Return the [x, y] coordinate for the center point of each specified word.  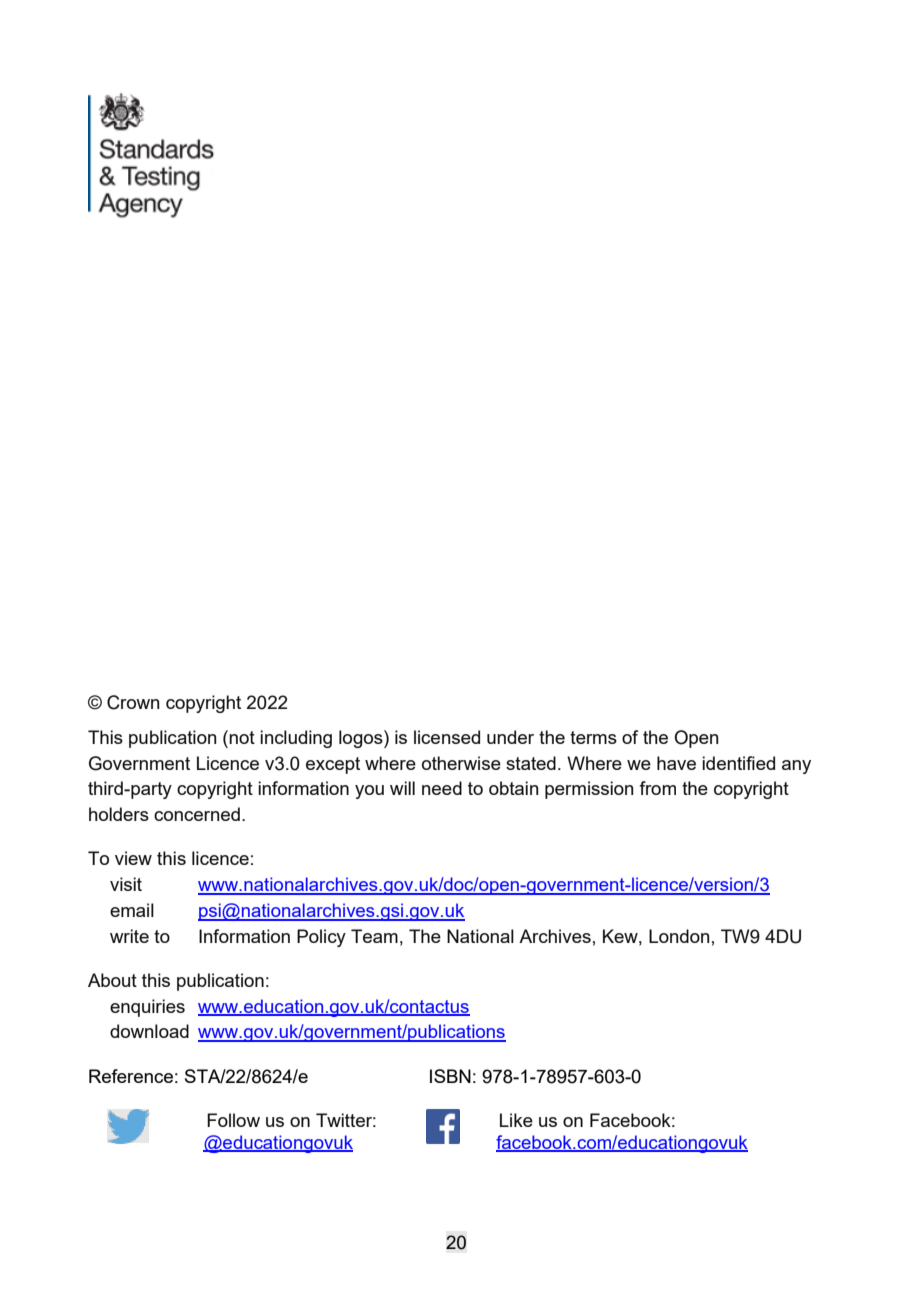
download [149, 1031]
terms [593, 737]
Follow [233, 1120]
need [442, 788]
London [679, 936]
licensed [447, 737]
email [132, 910]
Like [516, 1120]
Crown [133, 702]
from [657, 788]
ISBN [450, 1076]
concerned [197, 814]
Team [374, 936]
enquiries [147, 1008]
